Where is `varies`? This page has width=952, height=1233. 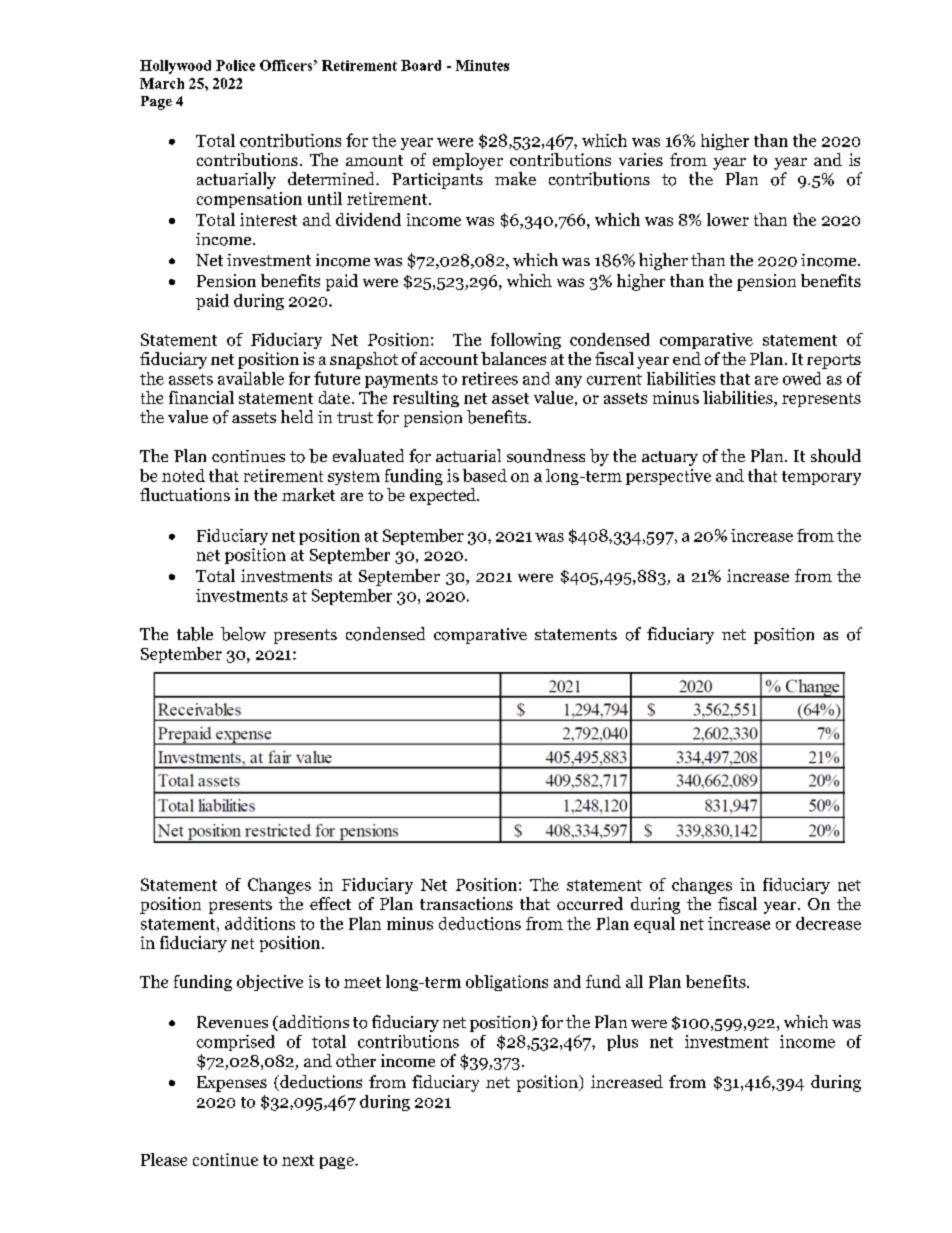
varies is located at coordinates (641, 159).
